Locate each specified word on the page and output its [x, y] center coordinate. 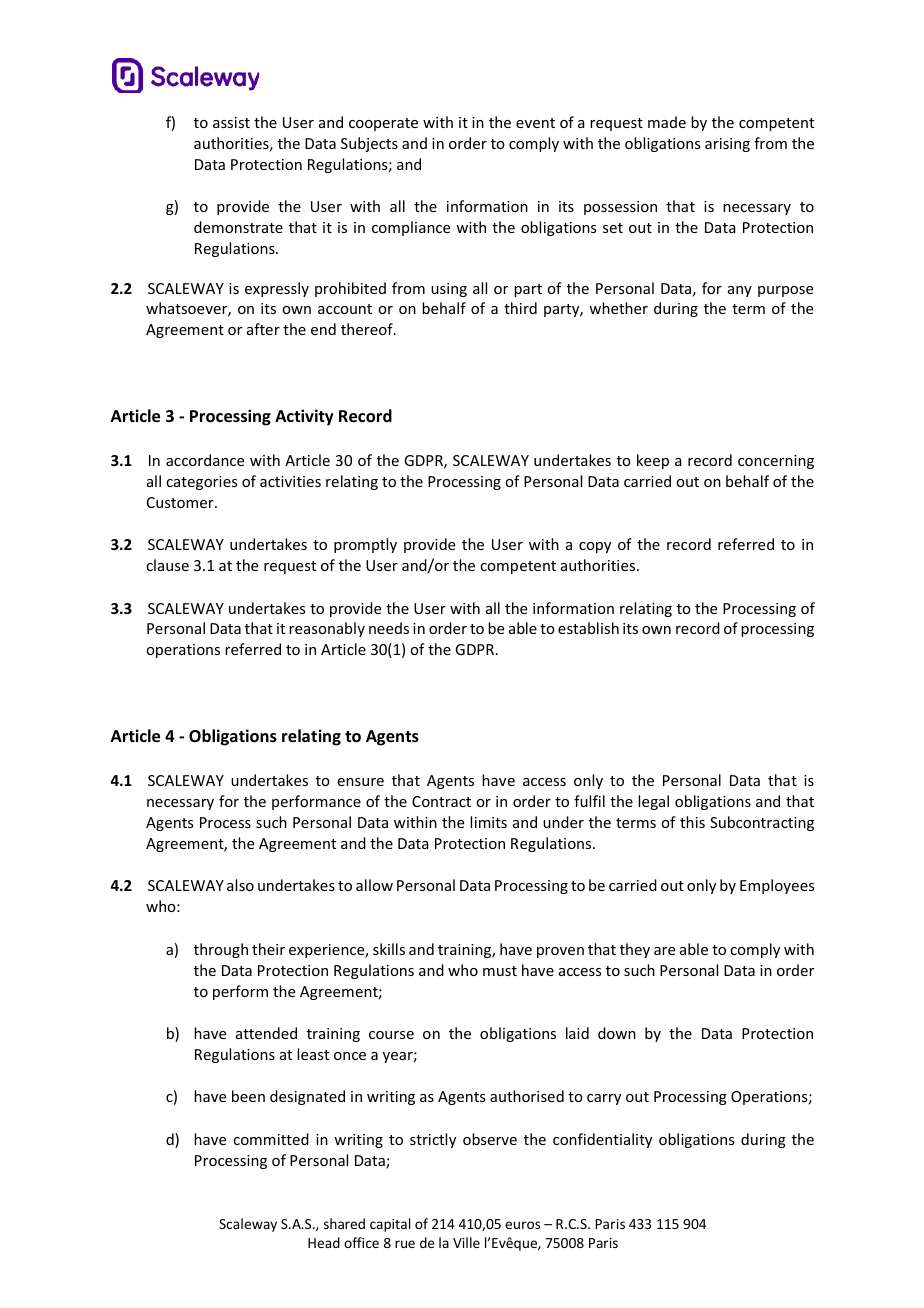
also [240, 885]
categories [201, 483]
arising [727, 145]
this [692, 822]
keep [653, 461]
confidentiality [602, 1140]
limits [488, 822]
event [535, 123]
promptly [365, 545]
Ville [466, 1242]
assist [231, 122]
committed [271, 1139]
